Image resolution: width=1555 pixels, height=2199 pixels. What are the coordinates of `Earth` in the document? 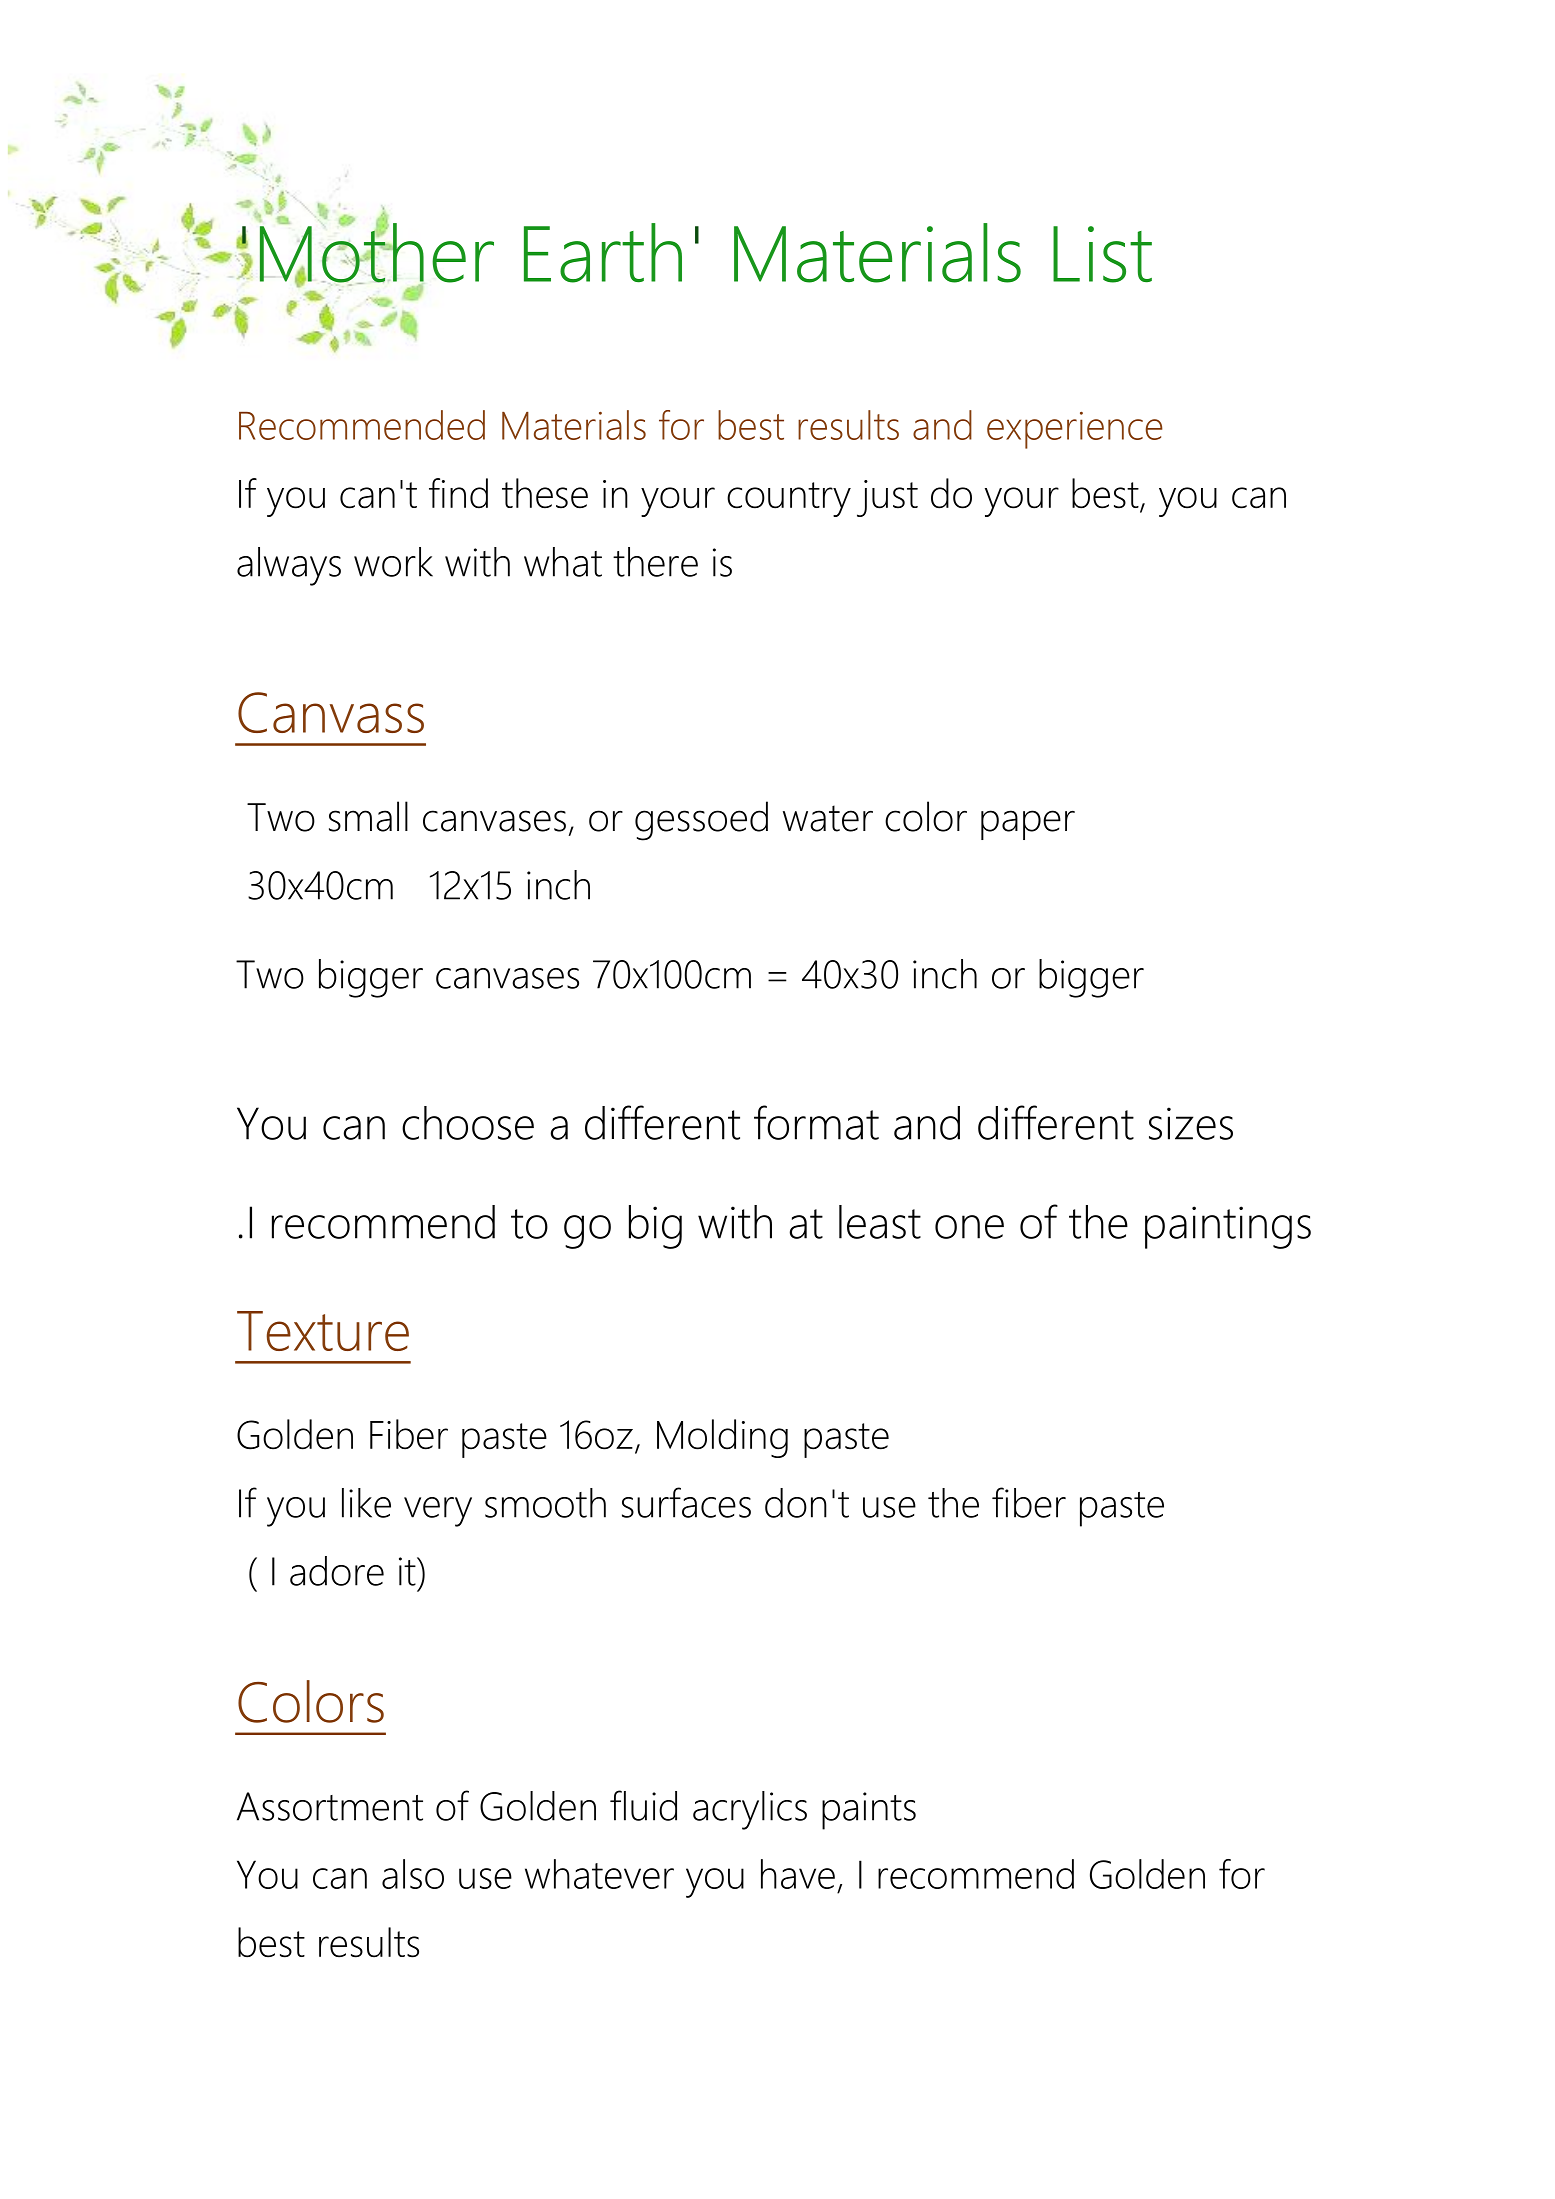 It's located at (603, 253).
